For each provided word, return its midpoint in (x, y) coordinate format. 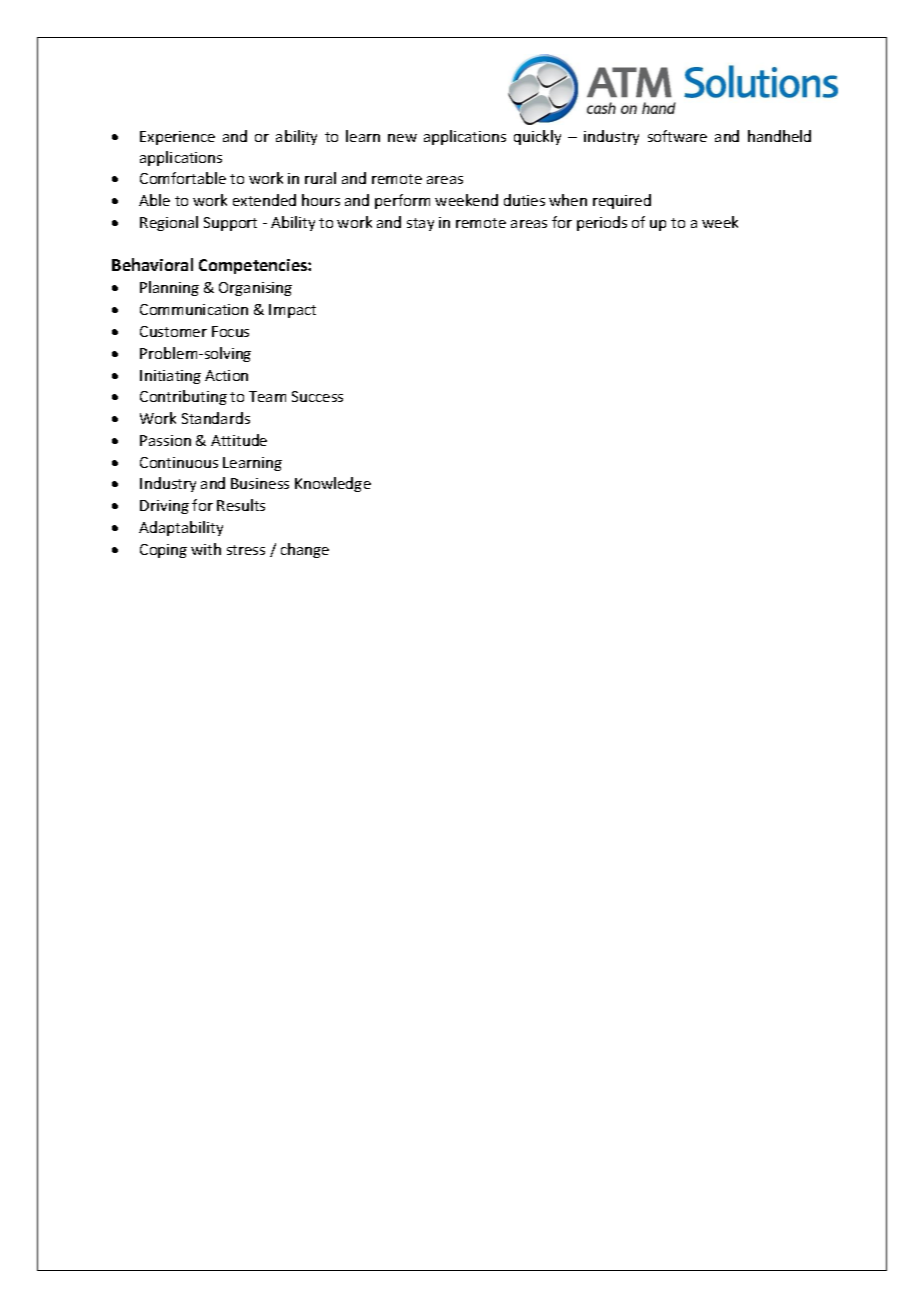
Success (317, 396)
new (402, 138)
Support (230, 224)
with (206, 549)
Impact (292, 311)
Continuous (179, 462)
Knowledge (333, 484)
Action (226, 375)
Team (267, 396)
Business (260, 483)
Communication (194, 309)
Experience (177, 138)
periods (602, 223)
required (622, 201)
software (677, 136)
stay (420, 224)
